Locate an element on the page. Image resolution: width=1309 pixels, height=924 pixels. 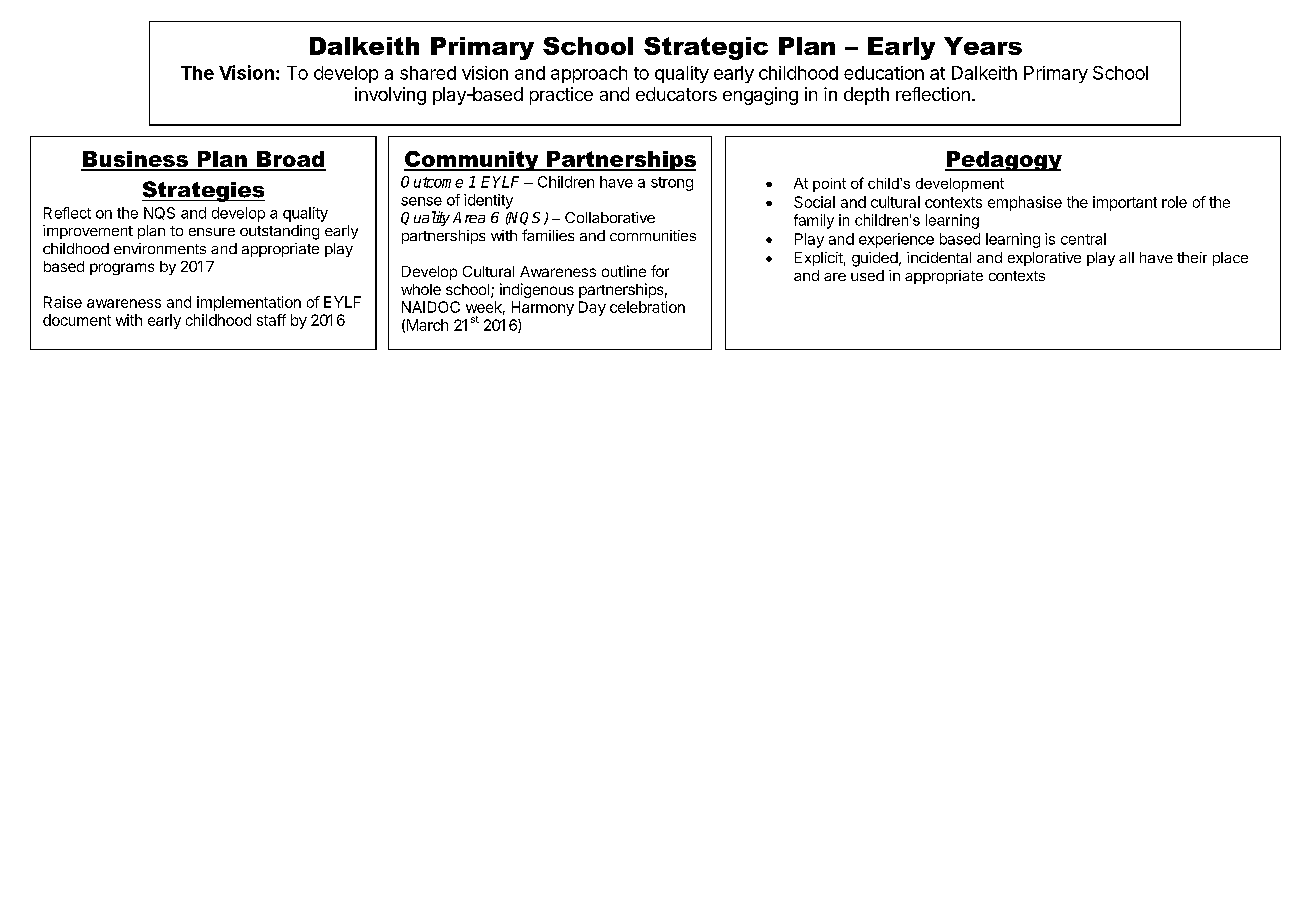
celebration is located at coordinates (647, 307).
